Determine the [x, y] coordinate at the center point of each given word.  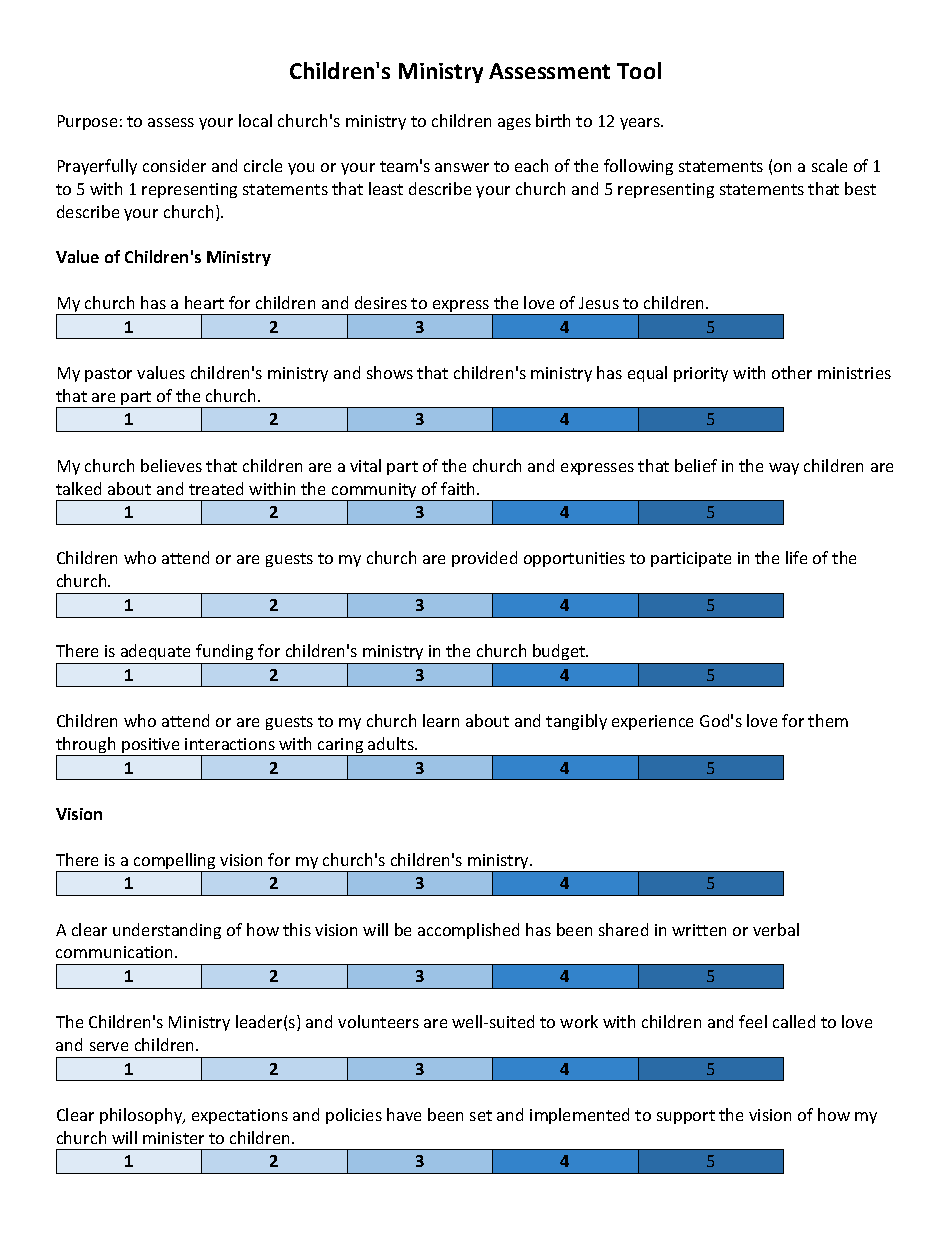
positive [151, 747]
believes [171, 465]
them [828, 720]
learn [441, 720]
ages [514, 124]
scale [829, 165]
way [784, 469]
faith [459, 488]
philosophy [142, 1116]
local [255, 120]
